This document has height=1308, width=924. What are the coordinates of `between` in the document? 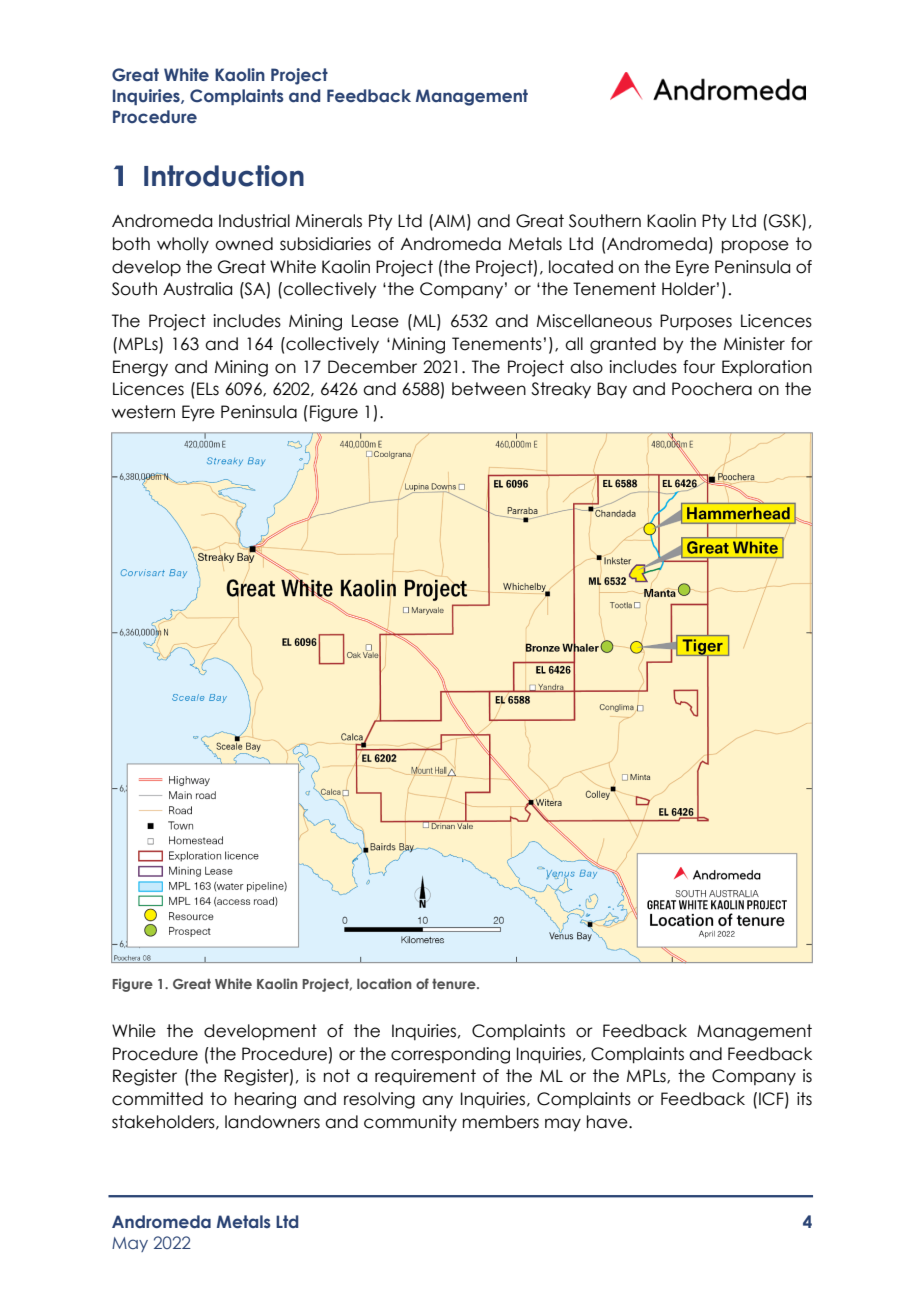 It's located at (489, 389).
